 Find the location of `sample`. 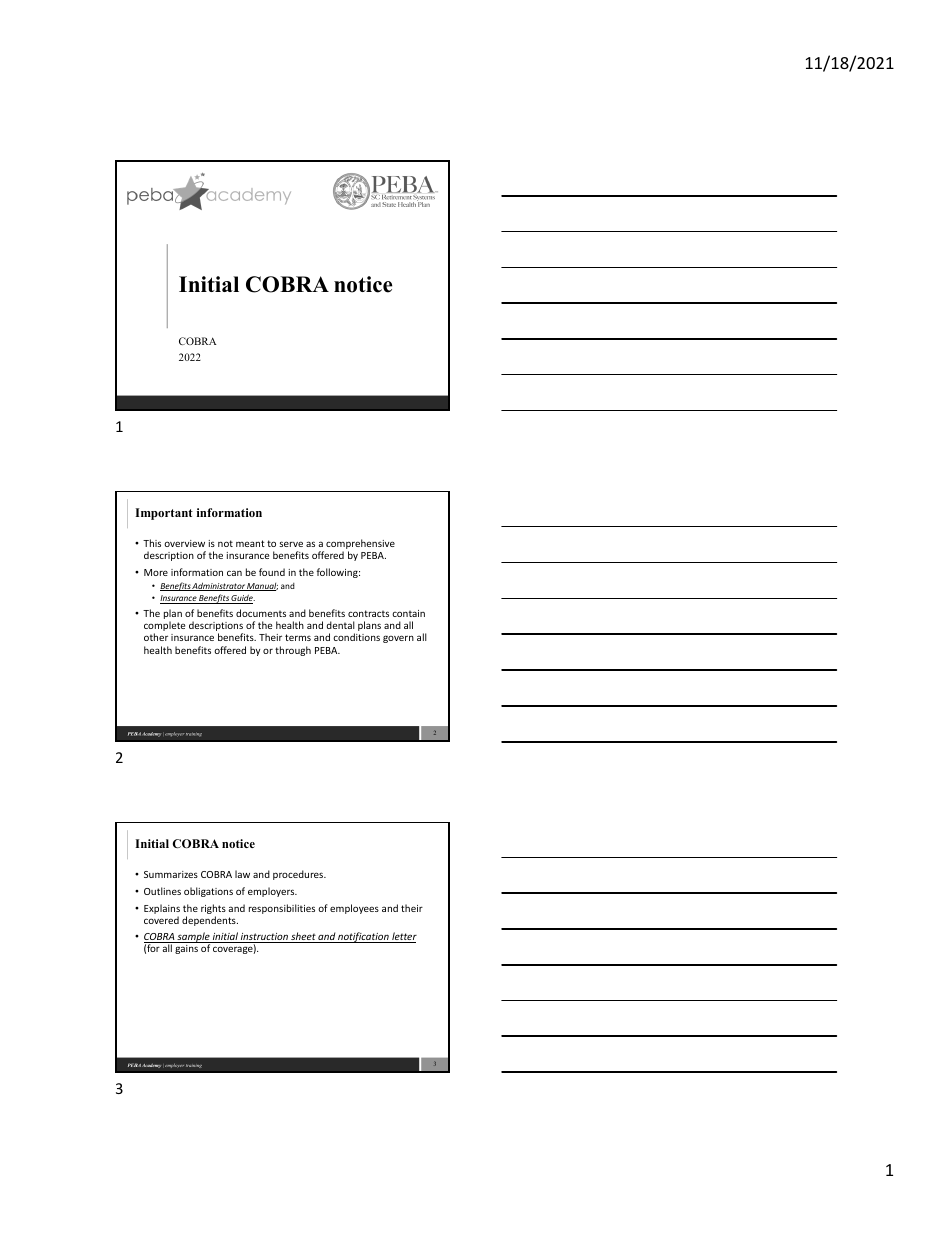

sample is located at coordinates (194, 938).
